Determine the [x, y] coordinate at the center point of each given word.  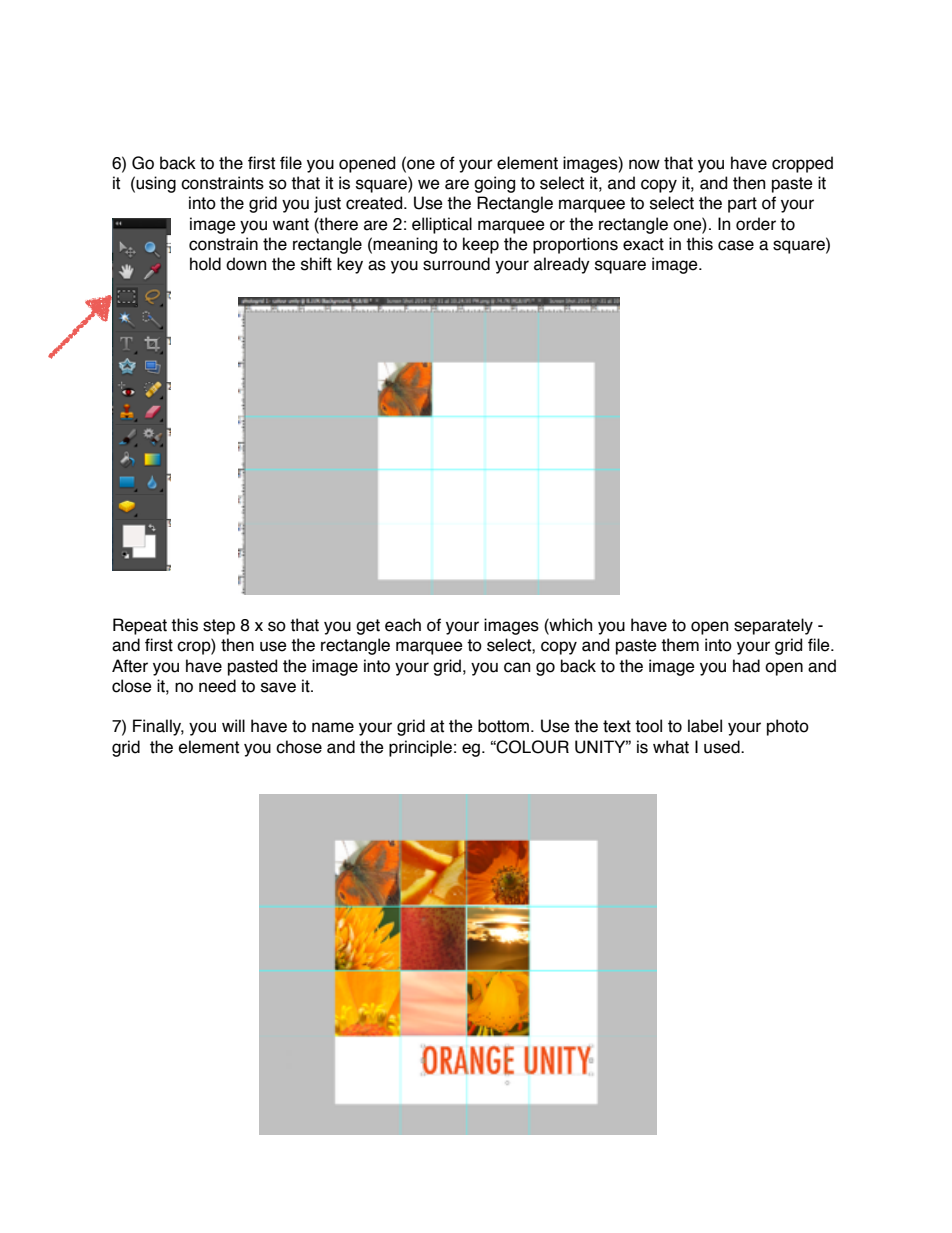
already [562, 265]
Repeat [140, 626]
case [736, 245]
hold [205, 264]
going [494, 184]
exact [643, 244]
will [233, 725]
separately [773, 626]
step [219, 627]
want [291, 224]
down [246, 264]
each [403, 625]
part [742, 205]
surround [456, 264]
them [680, 645]
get [368, 627]
